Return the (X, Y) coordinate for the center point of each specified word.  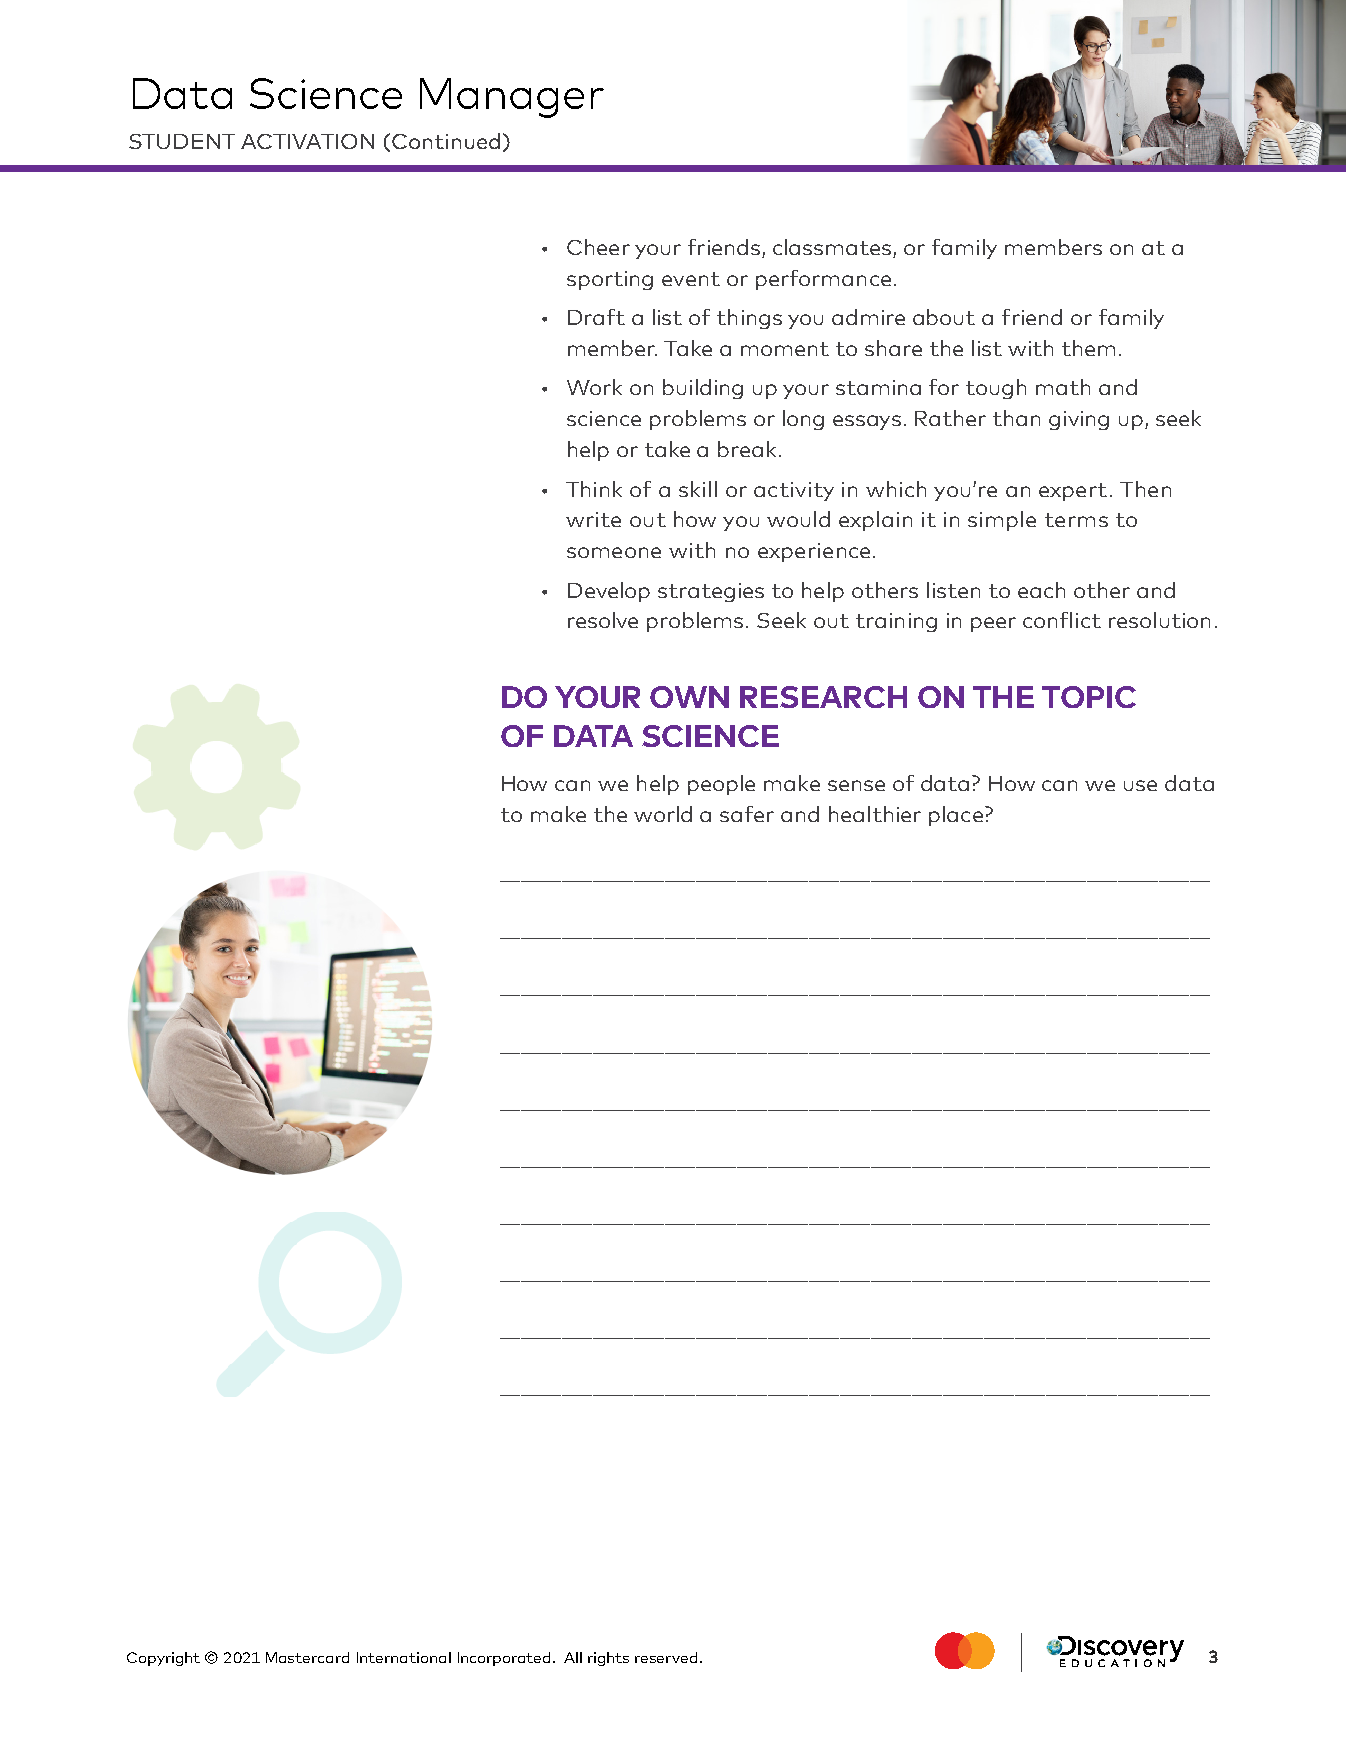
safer (747, 814)
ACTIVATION (307, 141)
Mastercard (307, 1657)
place (956, 816)
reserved (666, 1657)
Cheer (598, 247)
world (663, 814)
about (944, 317)
